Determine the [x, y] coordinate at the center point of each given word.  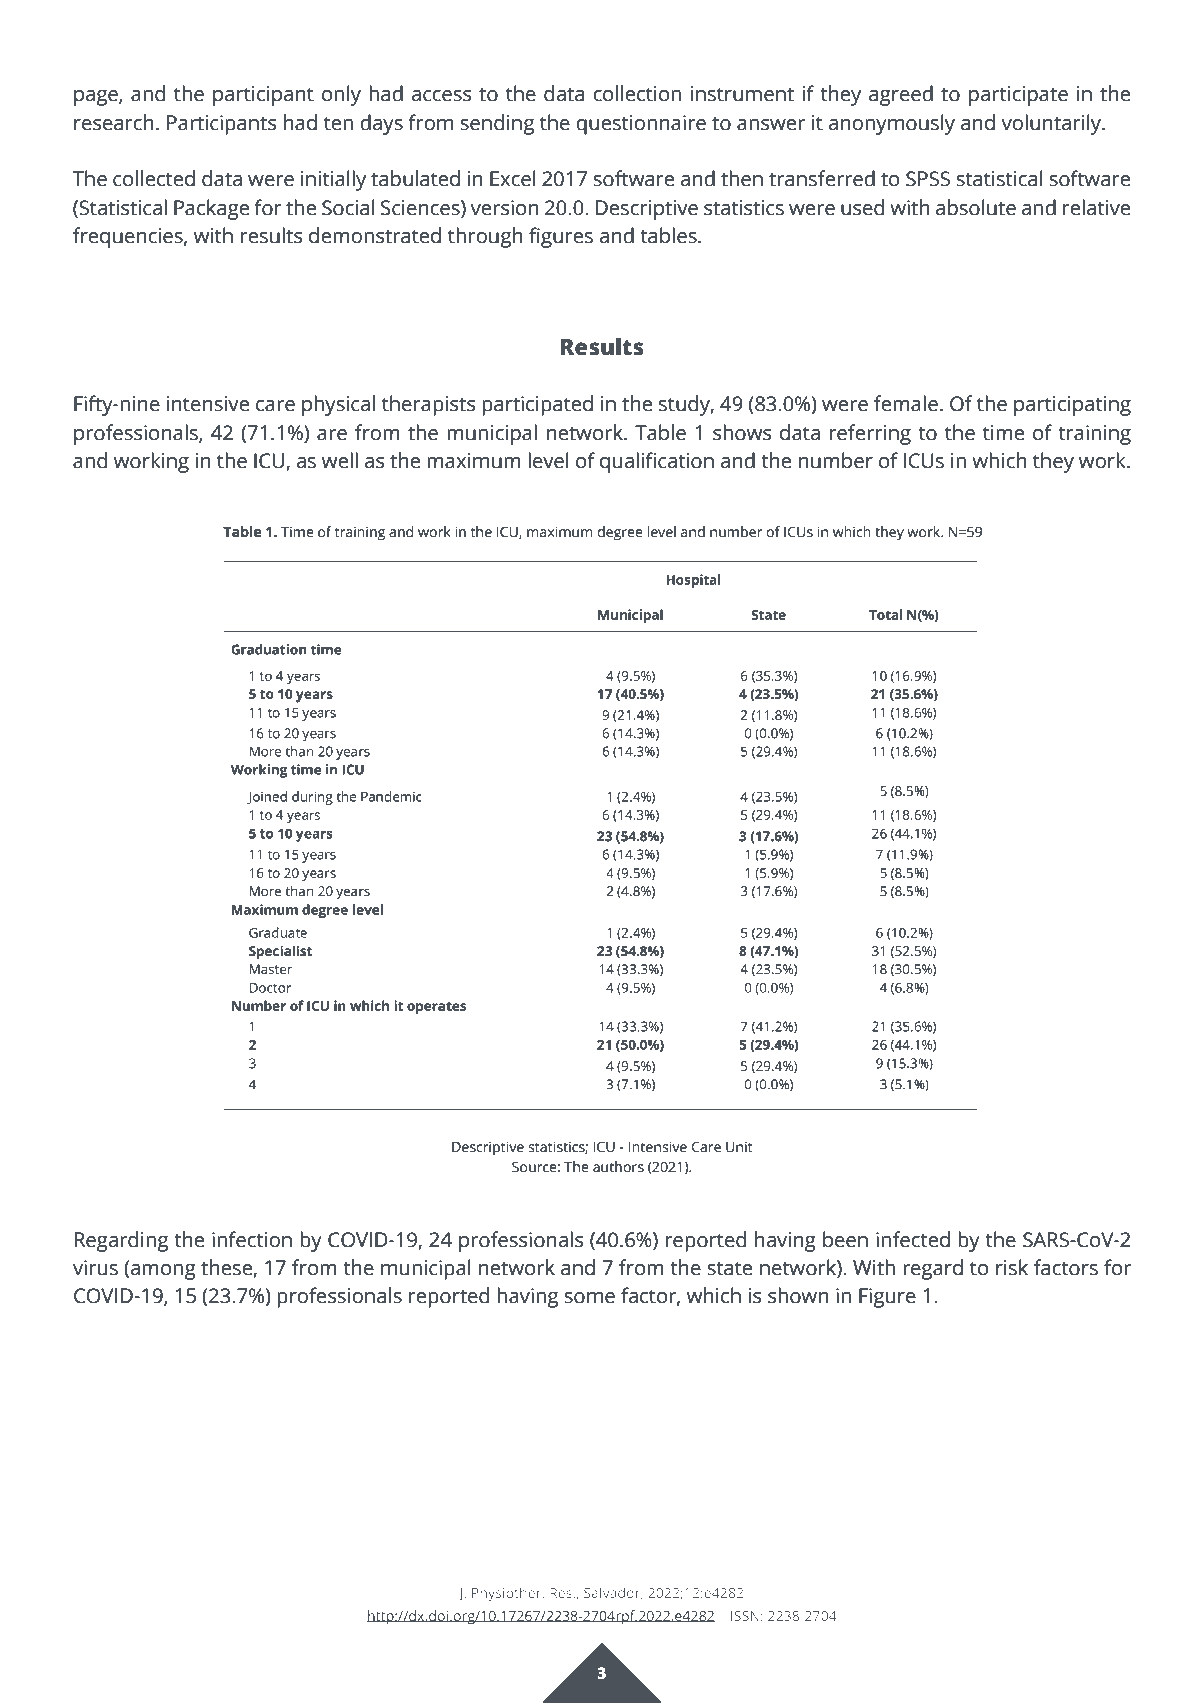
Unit [739, 1147]
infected [913, 1239]
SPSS [928, 179]
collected [154, 178]
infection [252, 1239]
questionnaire [641, 125]
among [163, 1272]
